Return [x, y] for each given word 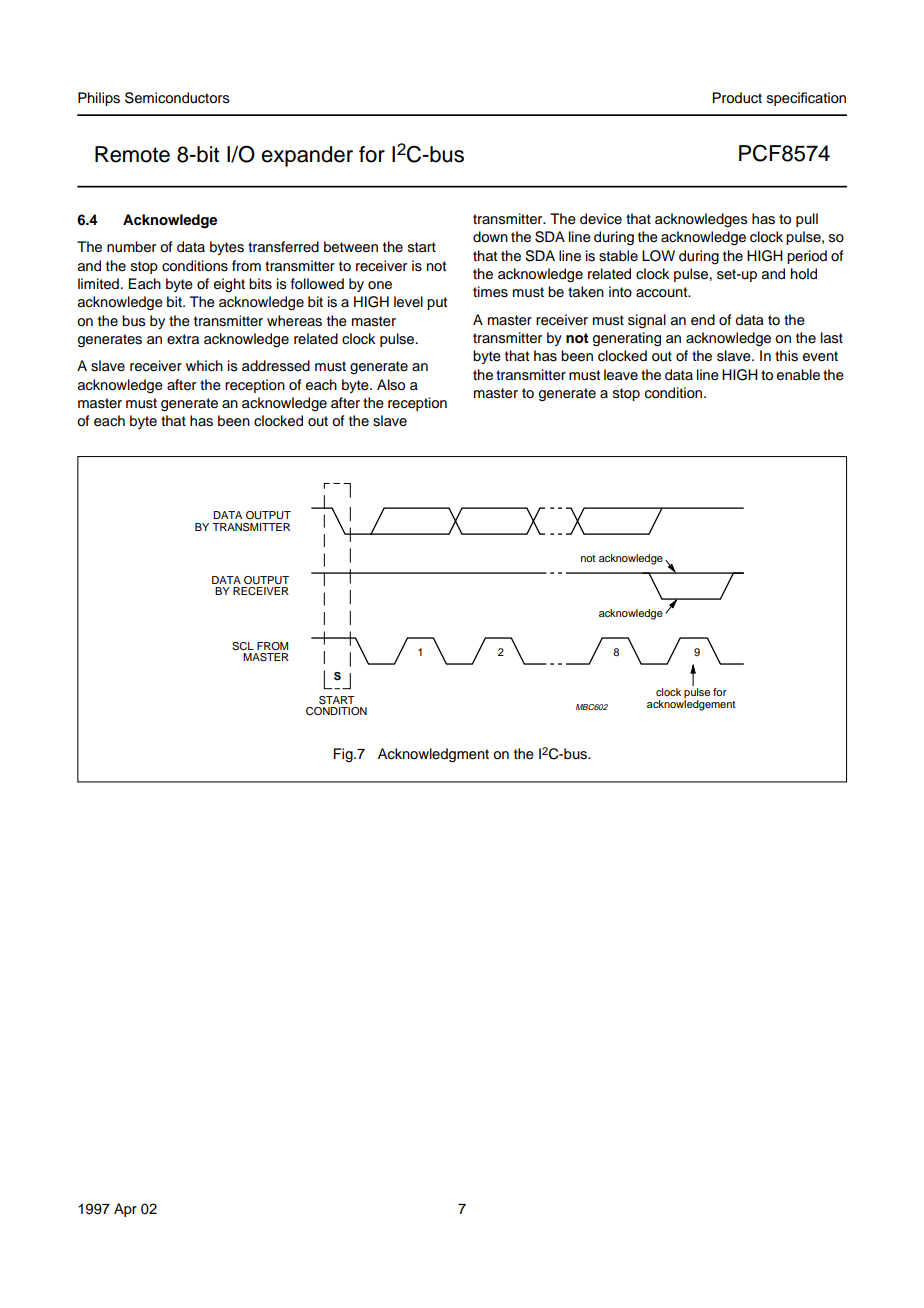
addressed [276, 366]
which [204, 366]
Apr [125, 1210]
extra [183, 339]
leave [621, 375]
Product [737, 98]
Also [391, 385]
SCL [243, 646]
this [786, 356]
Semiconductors [177, 98]
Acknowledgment [433, 755]
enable [798, 375]
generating [627, 339]
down [490, 237]
